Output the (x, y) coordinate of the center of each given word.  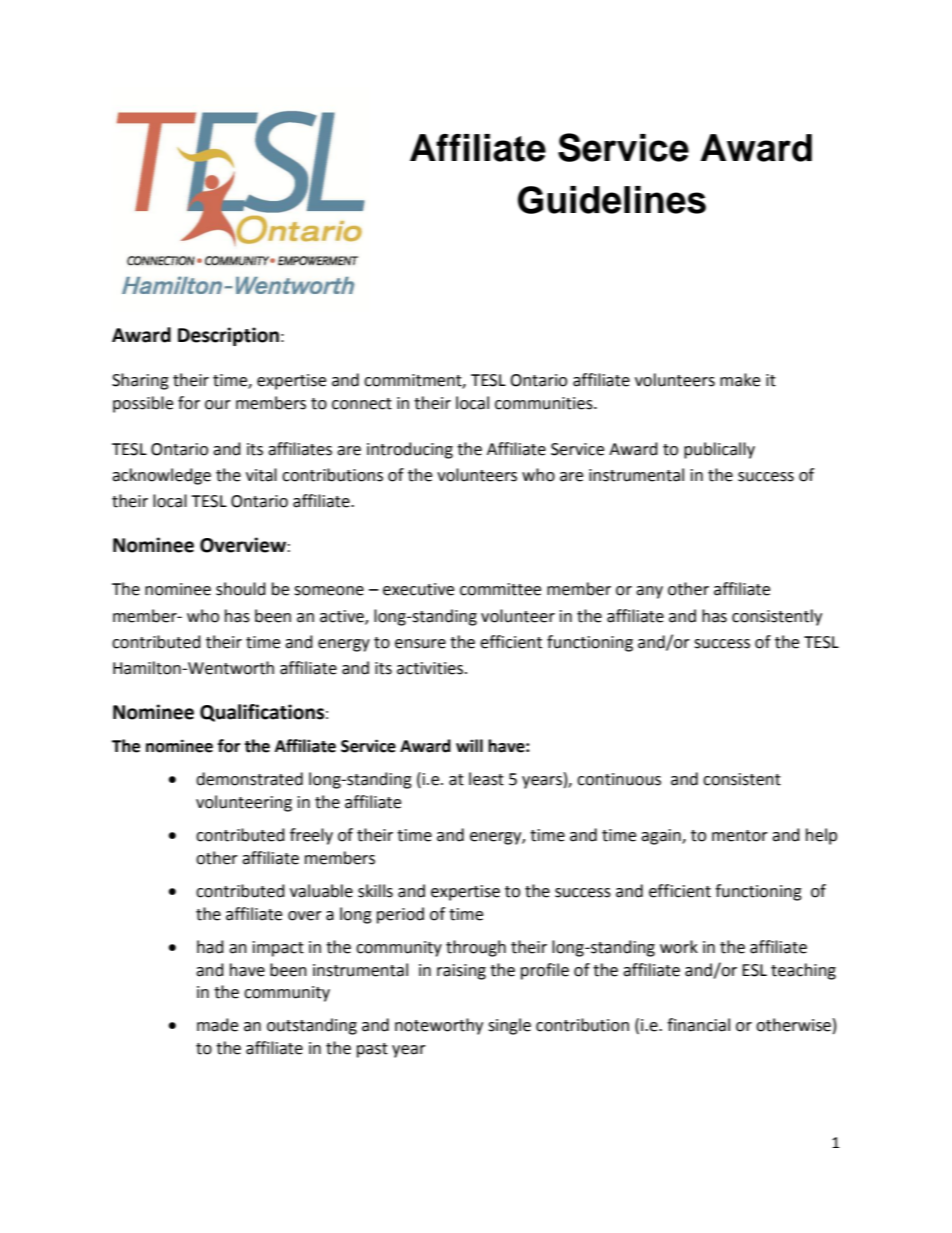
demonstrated (249, 779)
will (469, 745)
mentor (740, 836)
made (217, 1025)
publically (719, 450)
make (740, 380)
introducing (410, 450)
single (509, 1026)
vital (261, 475)
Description (228, 336)
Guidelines (612, 200)
